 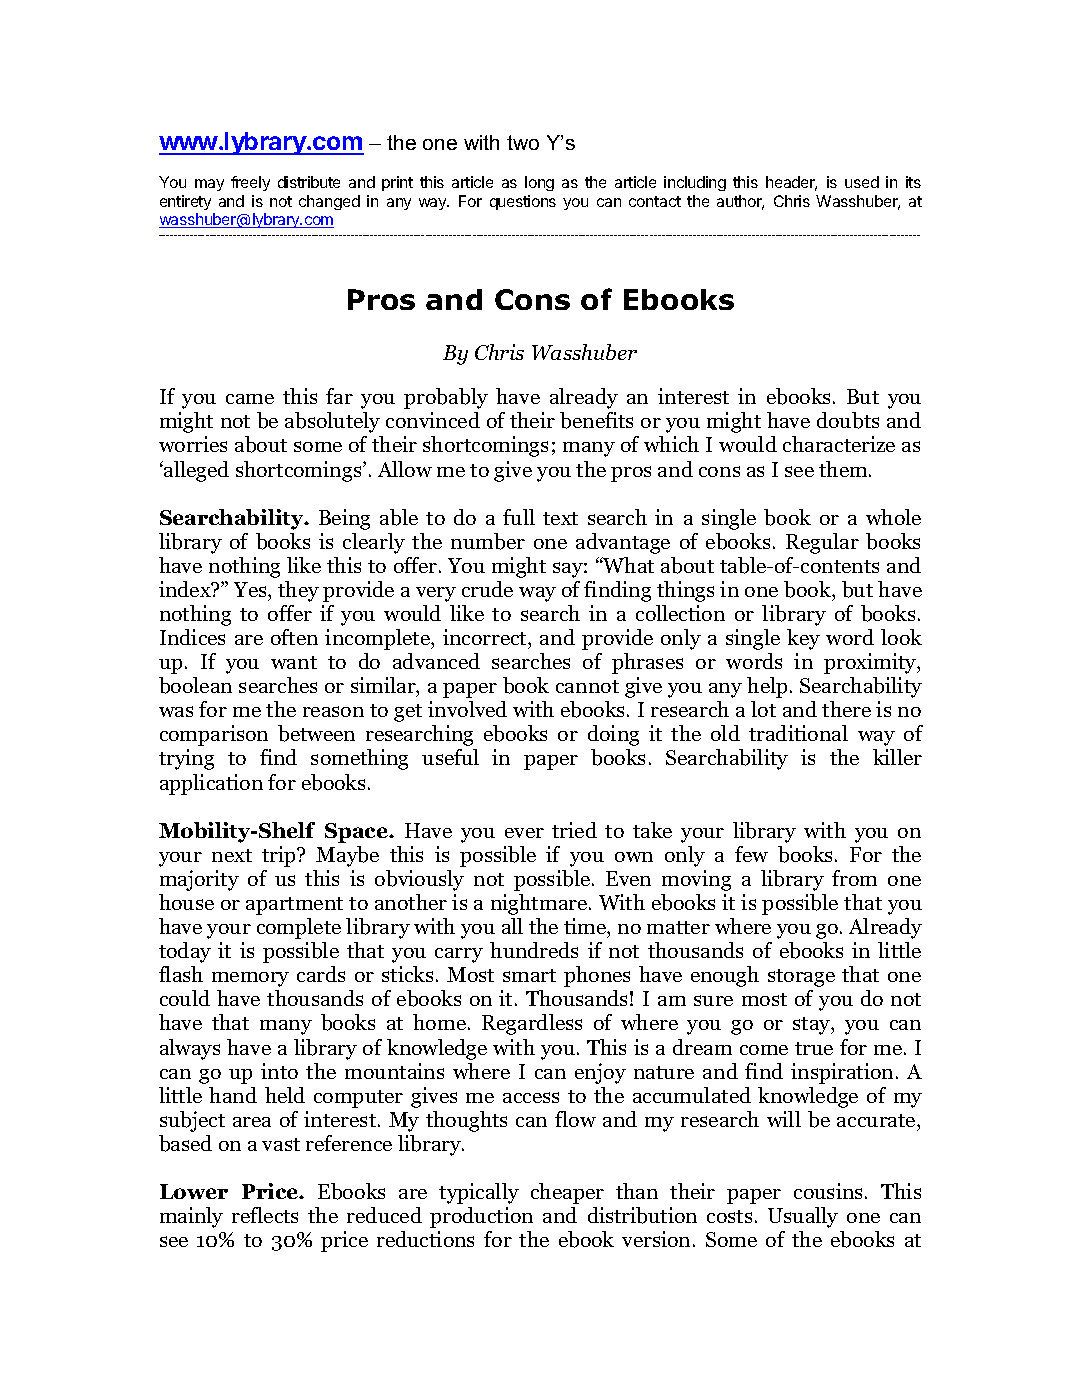 I want to click on Regular, so click(x=822, y=543).
